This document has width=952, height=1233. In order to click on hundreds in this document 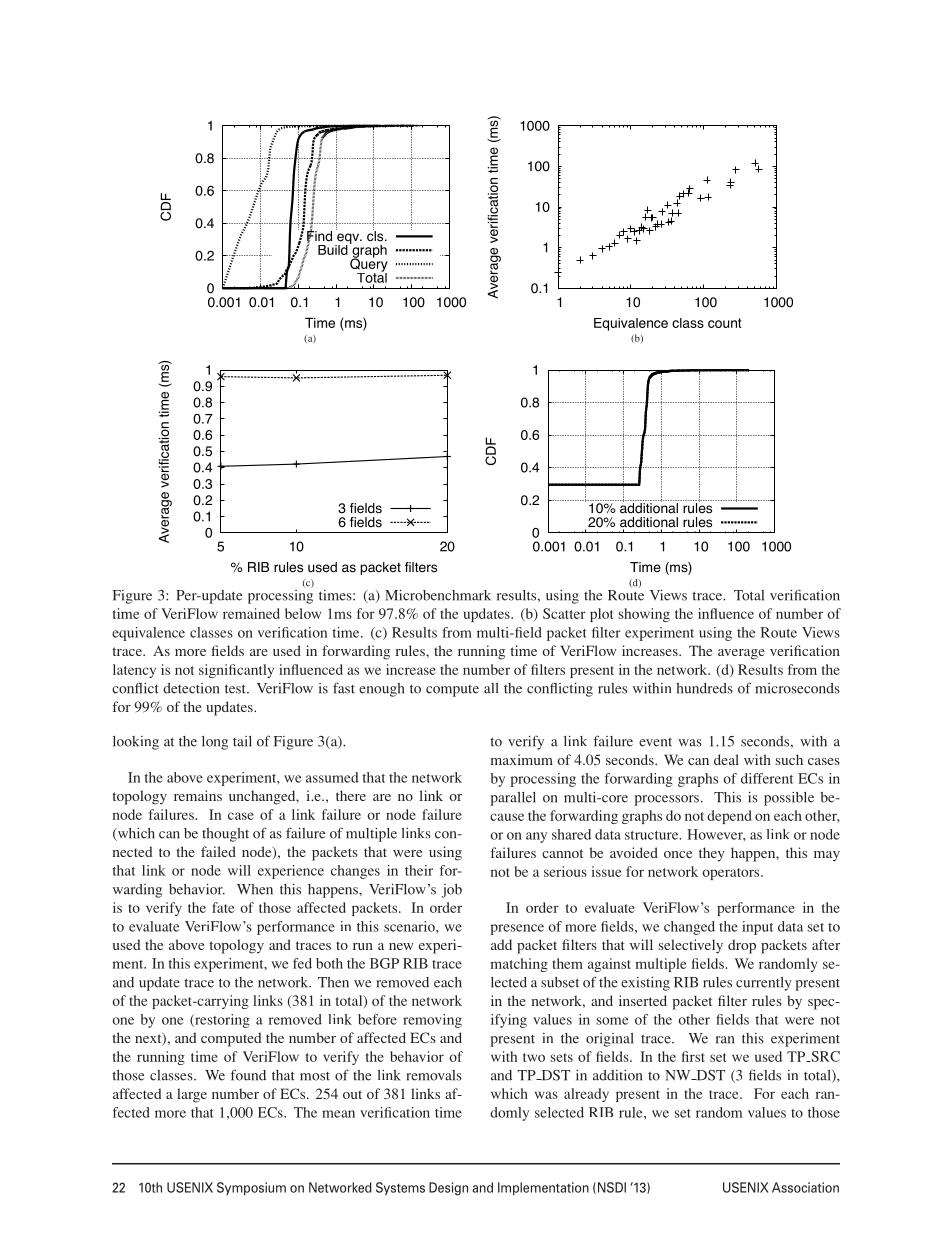, I will do `click(704, 688)`.
